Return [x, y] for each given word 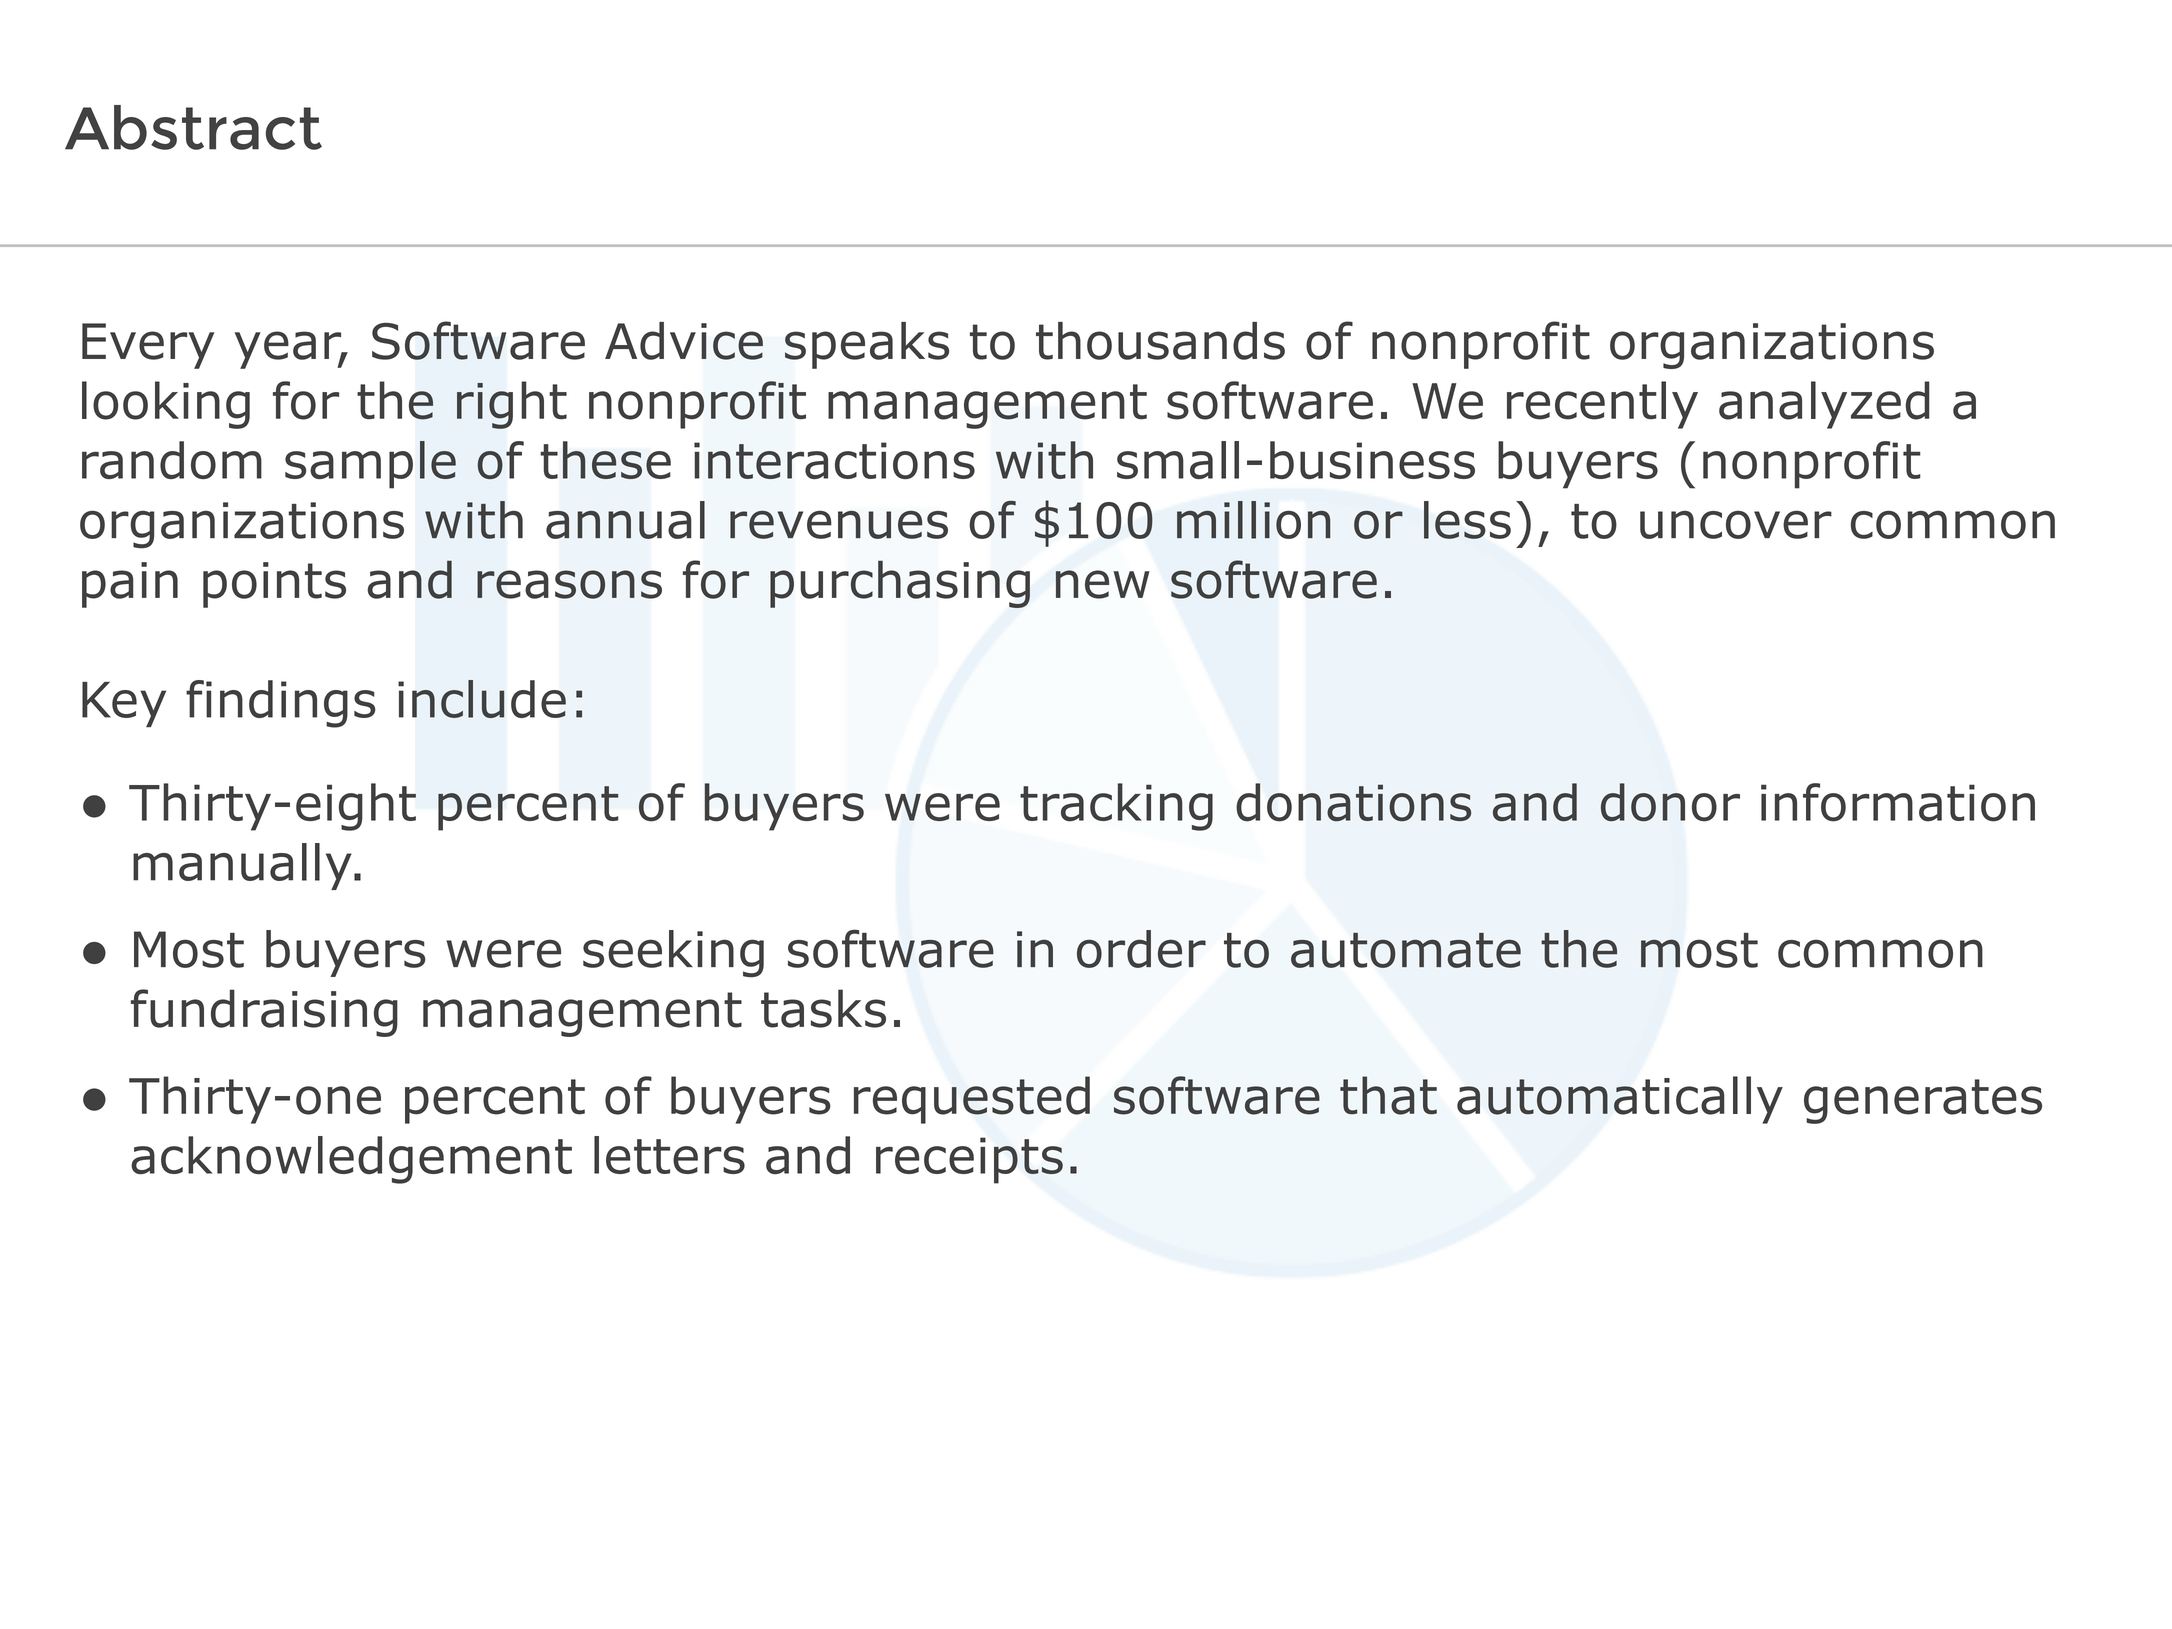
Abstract [193, 127]
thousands [1160, 341]
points [274, 585]
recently [1602, 405]
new [1103, 584]
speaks [867, 345]
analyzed [1824, 405]
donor [1670, 802]
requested [972, 1100]
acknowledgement [351, 1160]
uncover [1736, 525]
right [512, 405]
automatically [1620, 1100]
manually [242, 866]
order [1141, 949]
